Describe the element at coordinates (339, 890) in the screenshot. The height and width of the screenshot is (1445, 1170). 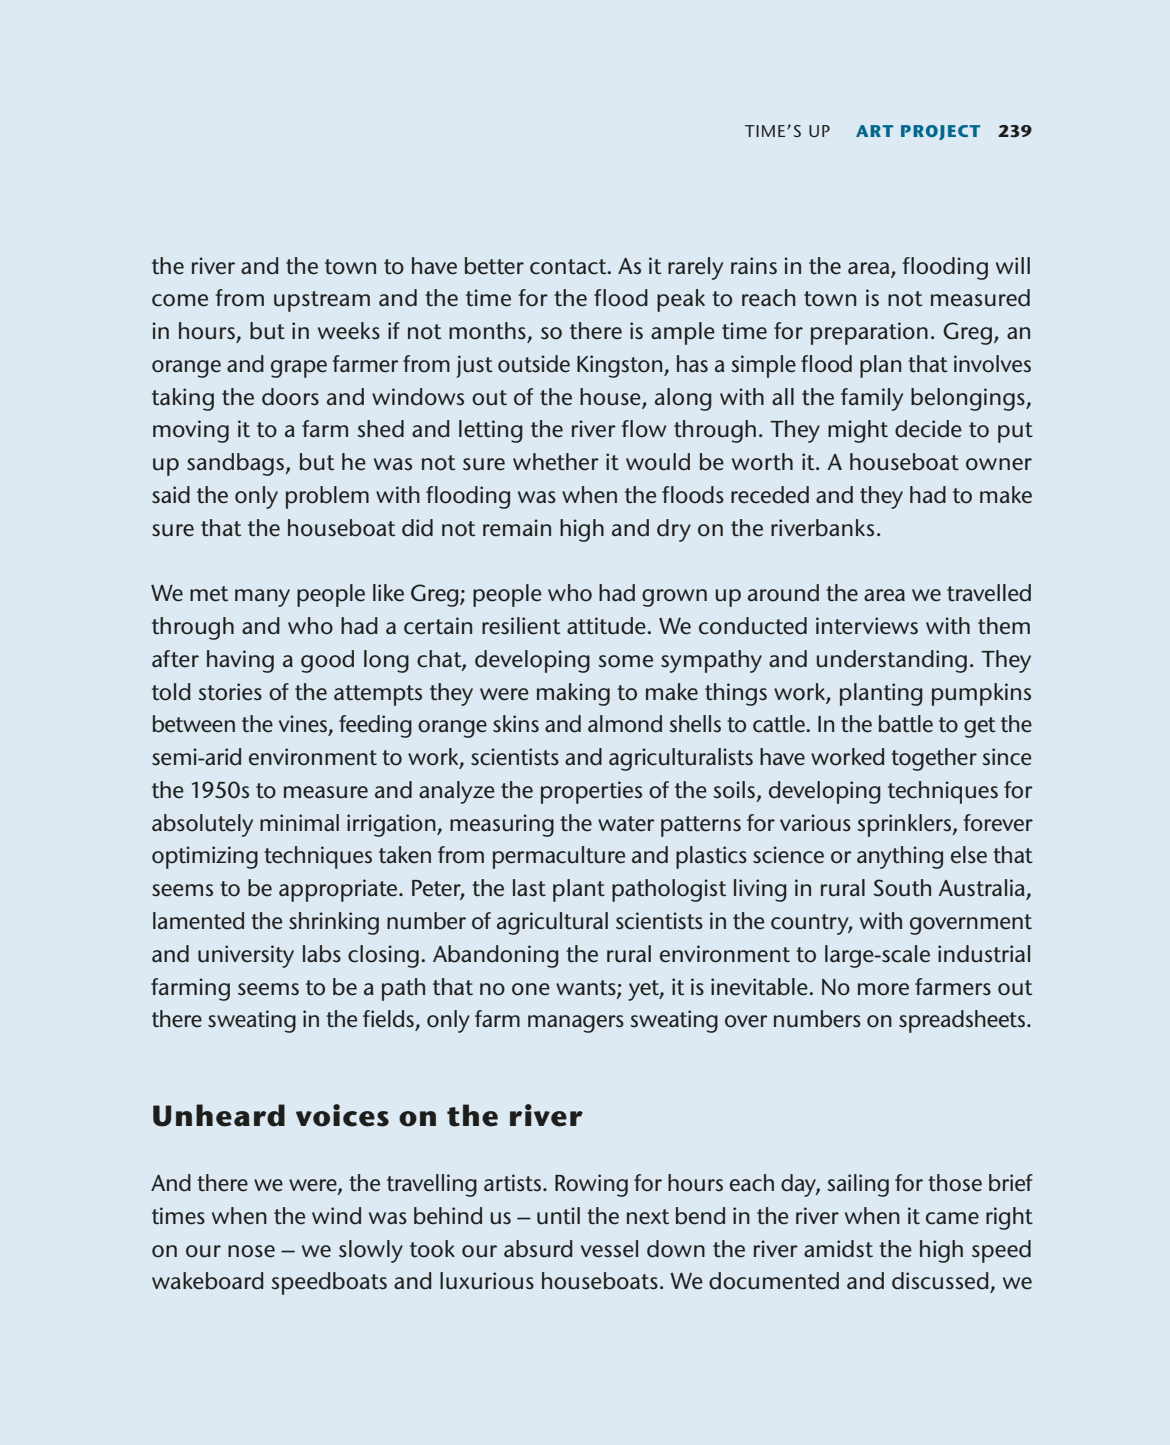
I see `appropriate` at that location.
